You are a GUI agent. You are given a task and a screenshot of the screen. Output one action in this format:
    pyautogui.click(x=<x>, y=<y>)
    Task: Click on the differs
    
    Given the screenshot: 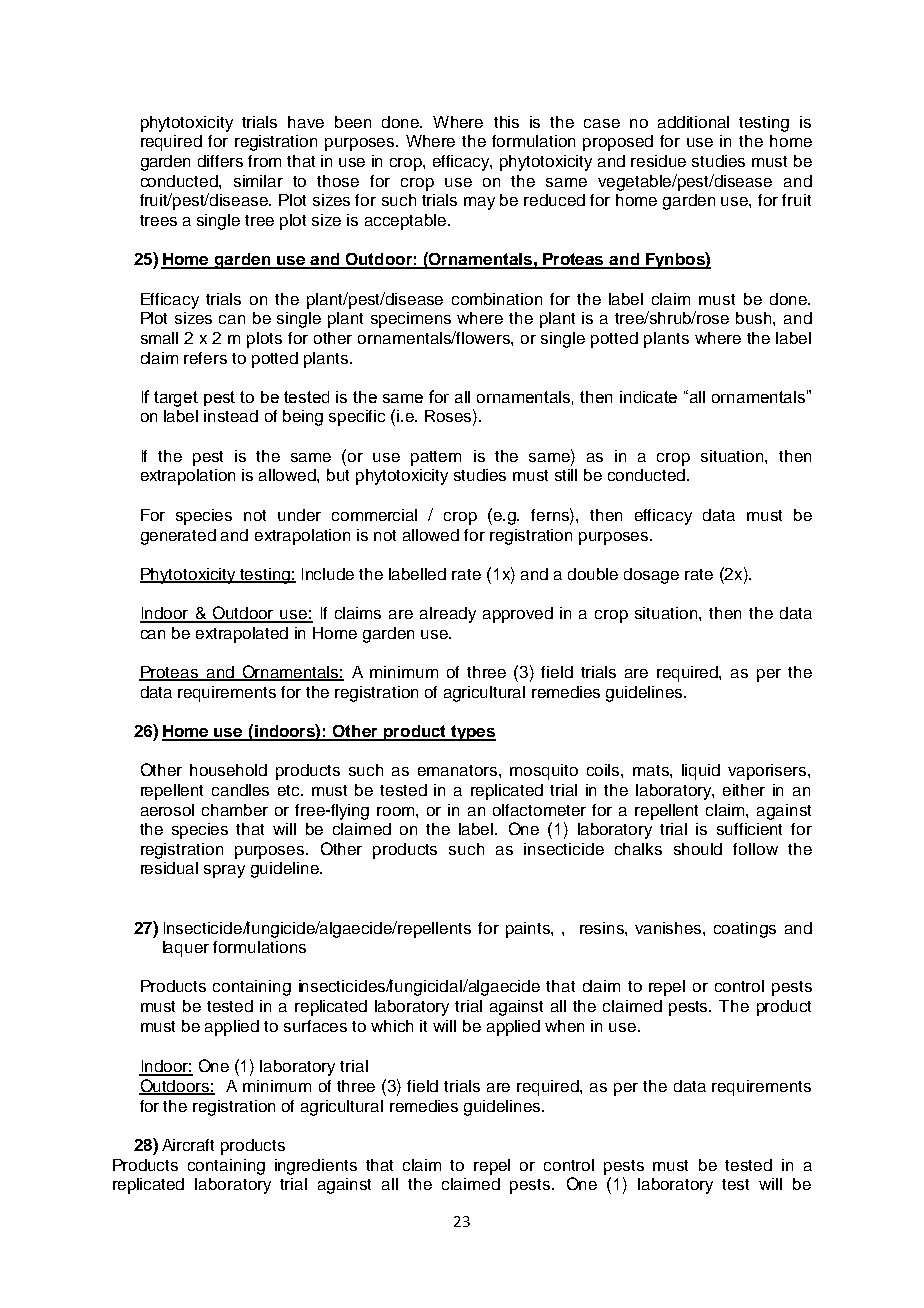 What is the action you would take?
    pyautogui.click(x=220, y=161)
